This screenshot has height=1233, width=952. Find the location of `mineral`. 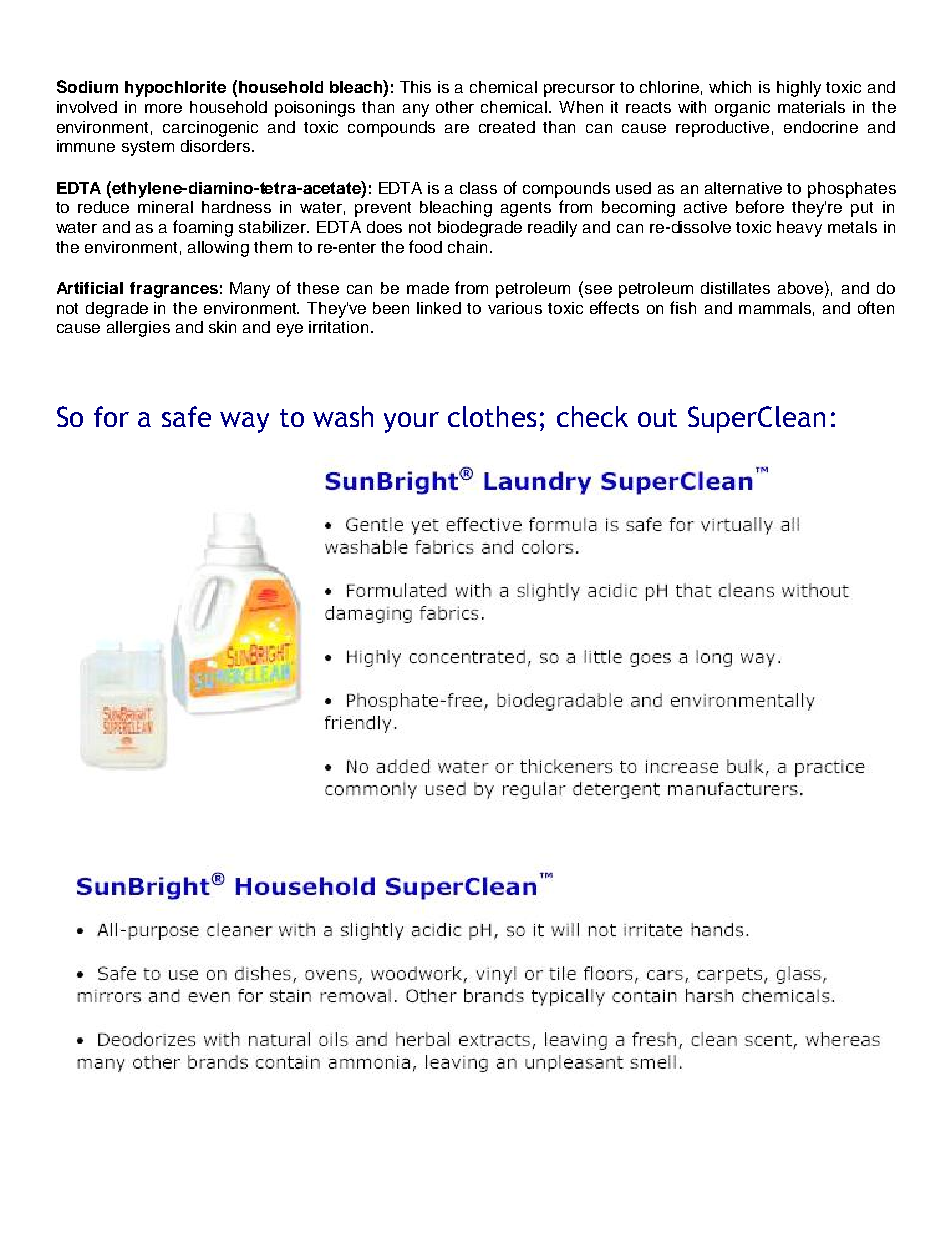

mineral is located at coordinates (165, 207).
